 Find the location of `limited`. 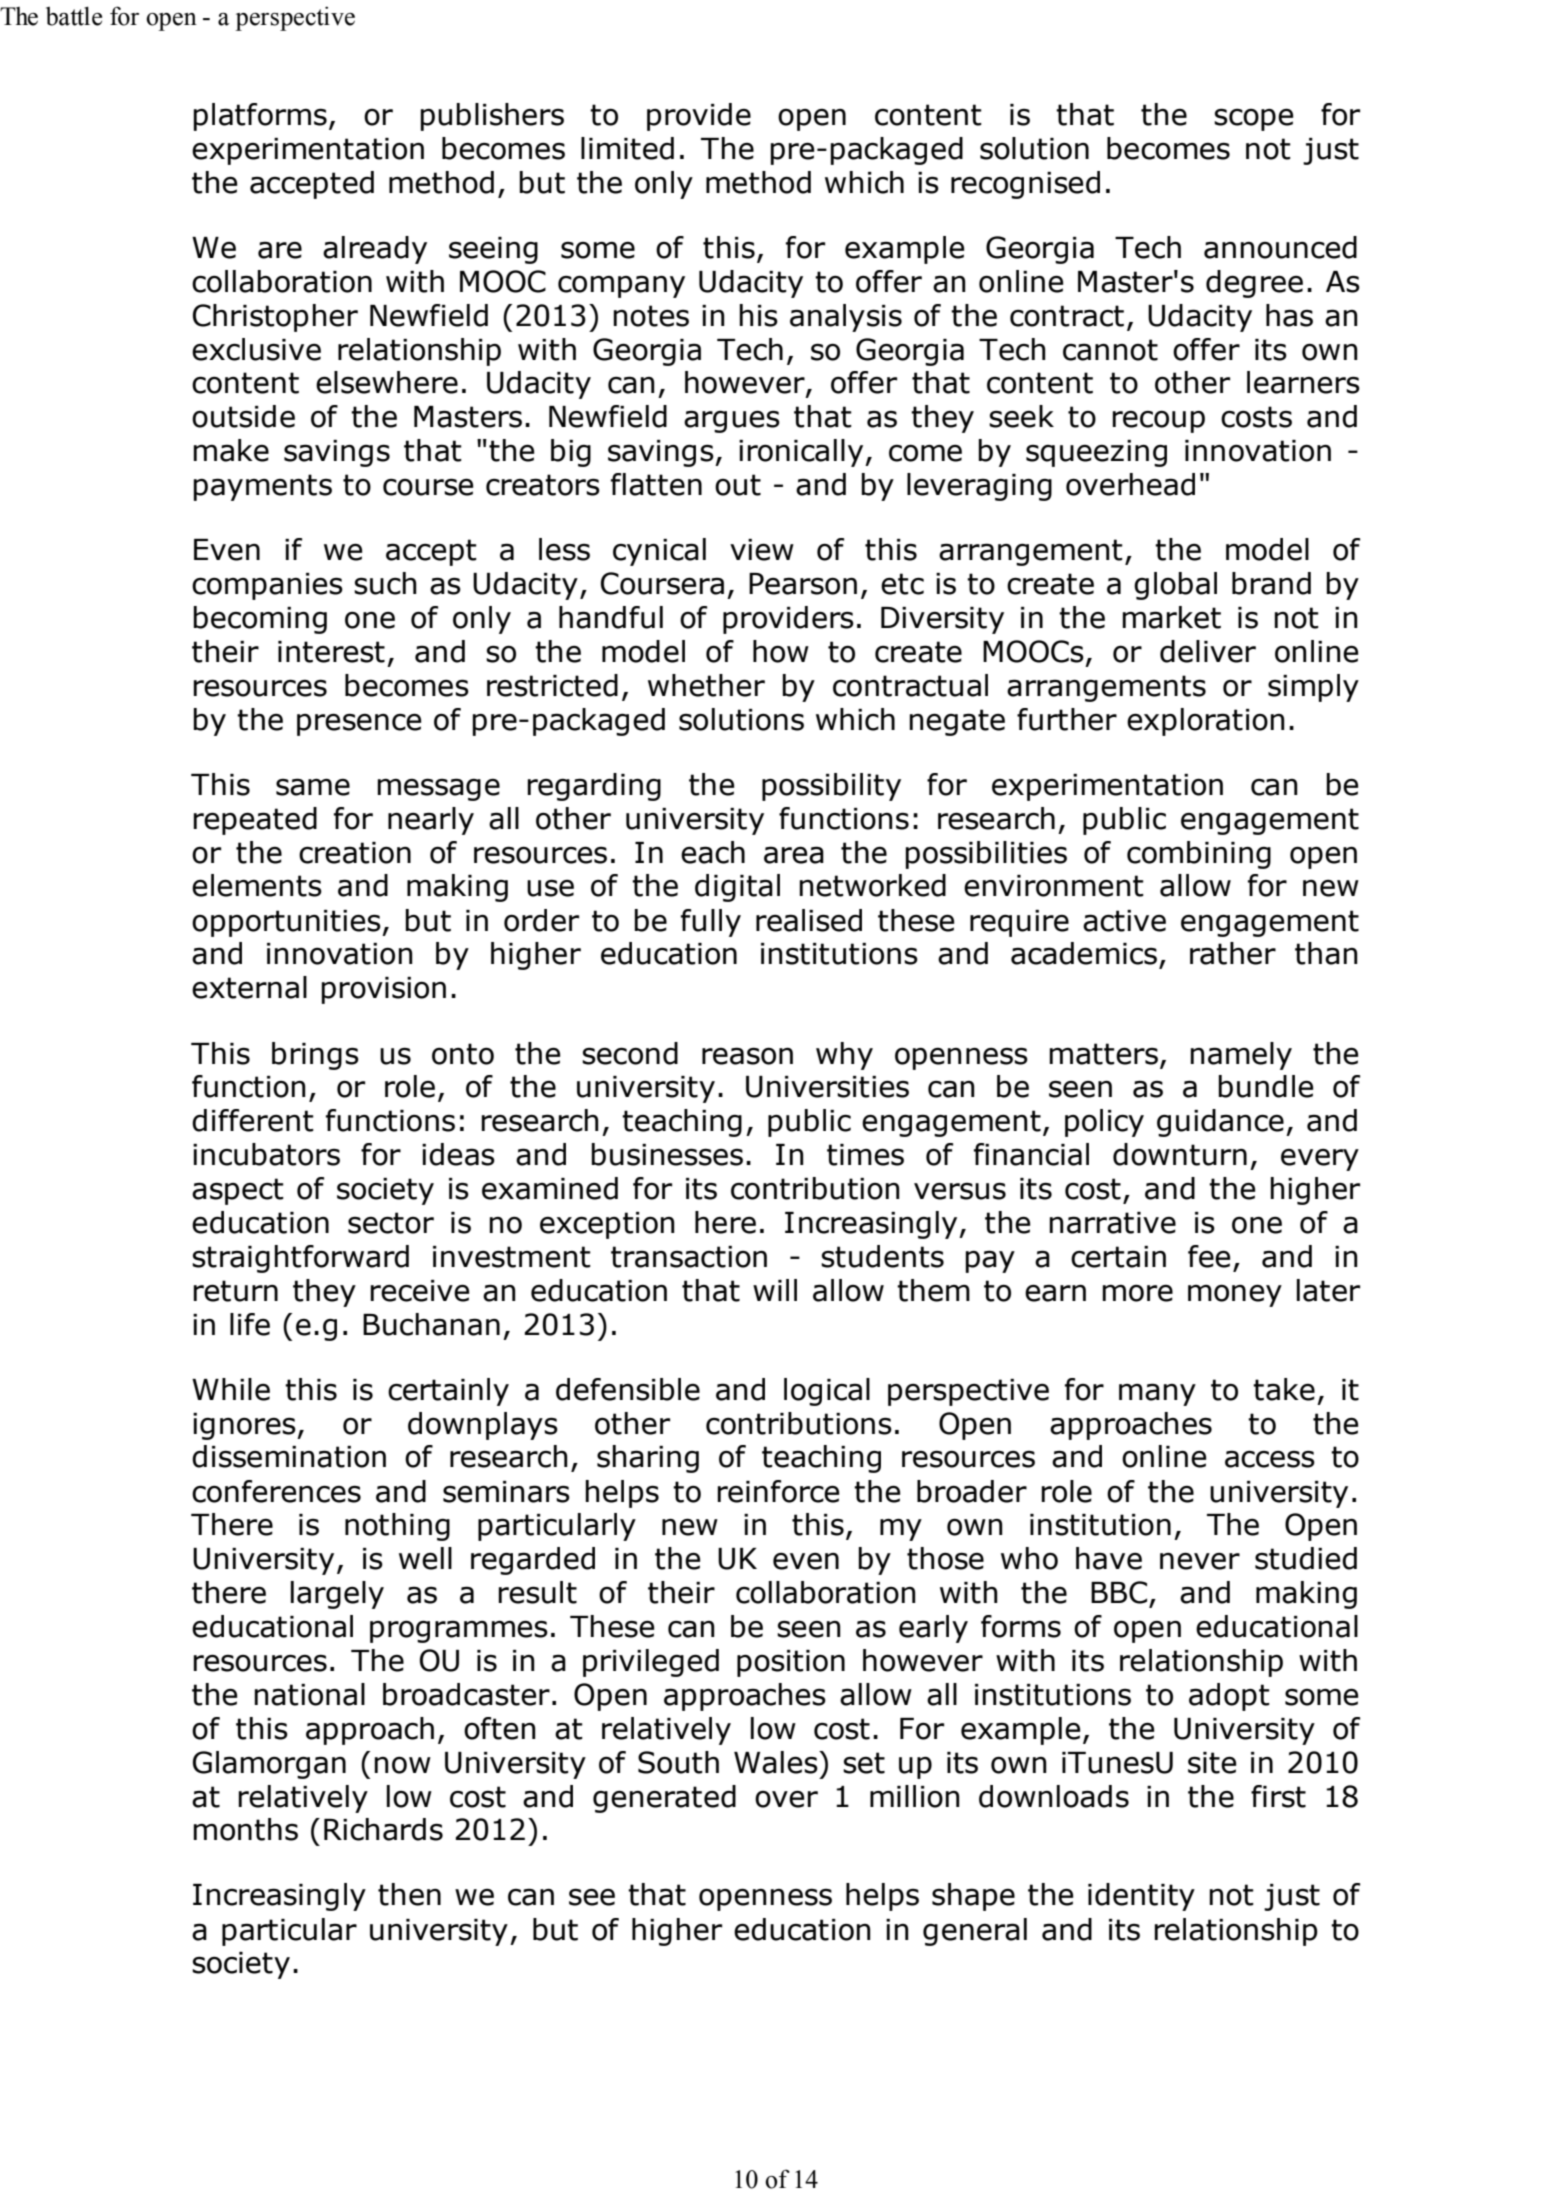

limited is located at coordinates (627, 148).
